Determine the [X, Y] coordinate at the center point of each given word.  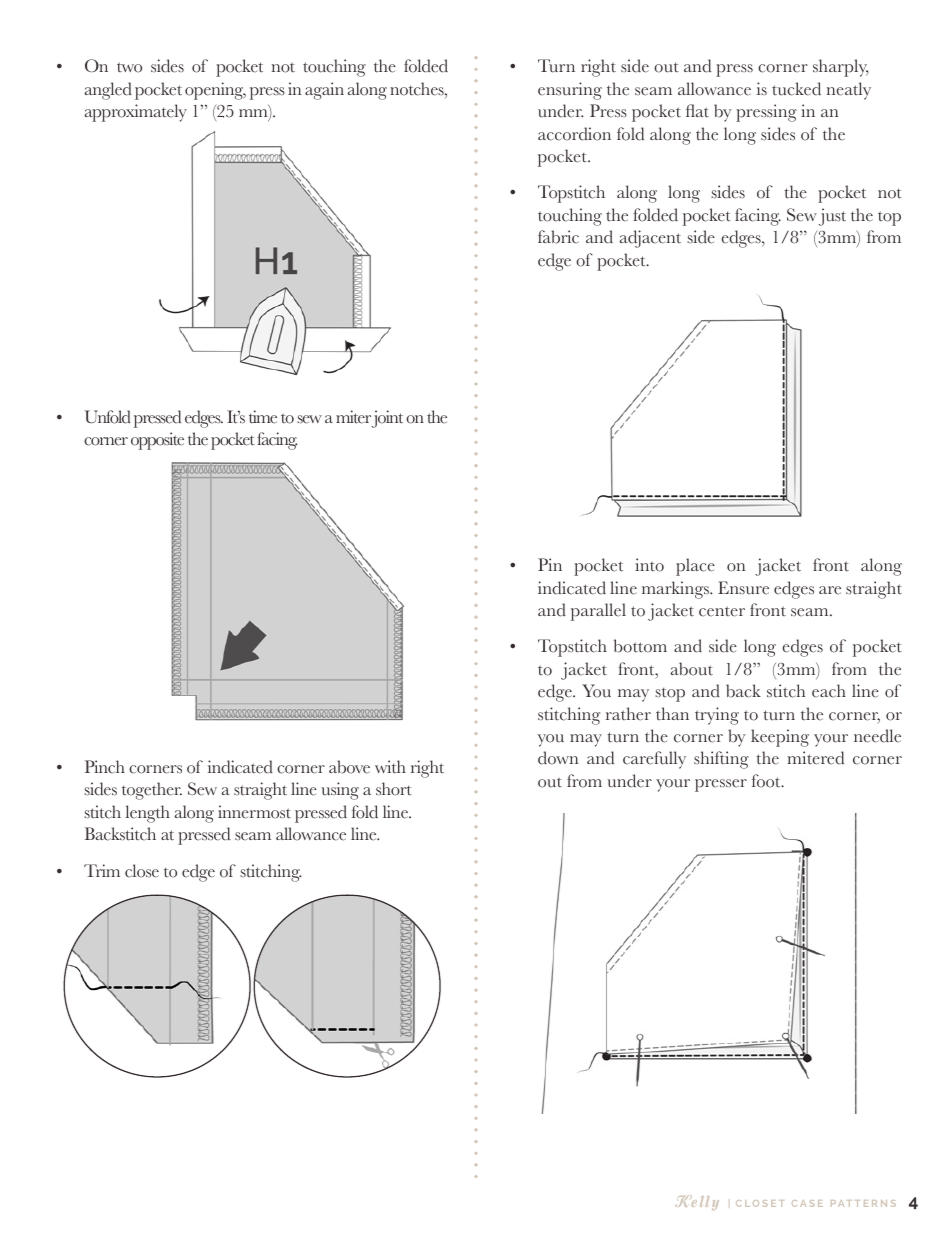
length [147, 814]
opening [215, 91]
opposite [157, 441]
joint [387, 419]
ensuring [570, 91]
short [394, 789]
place [695, 567]
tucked [796, 89]
